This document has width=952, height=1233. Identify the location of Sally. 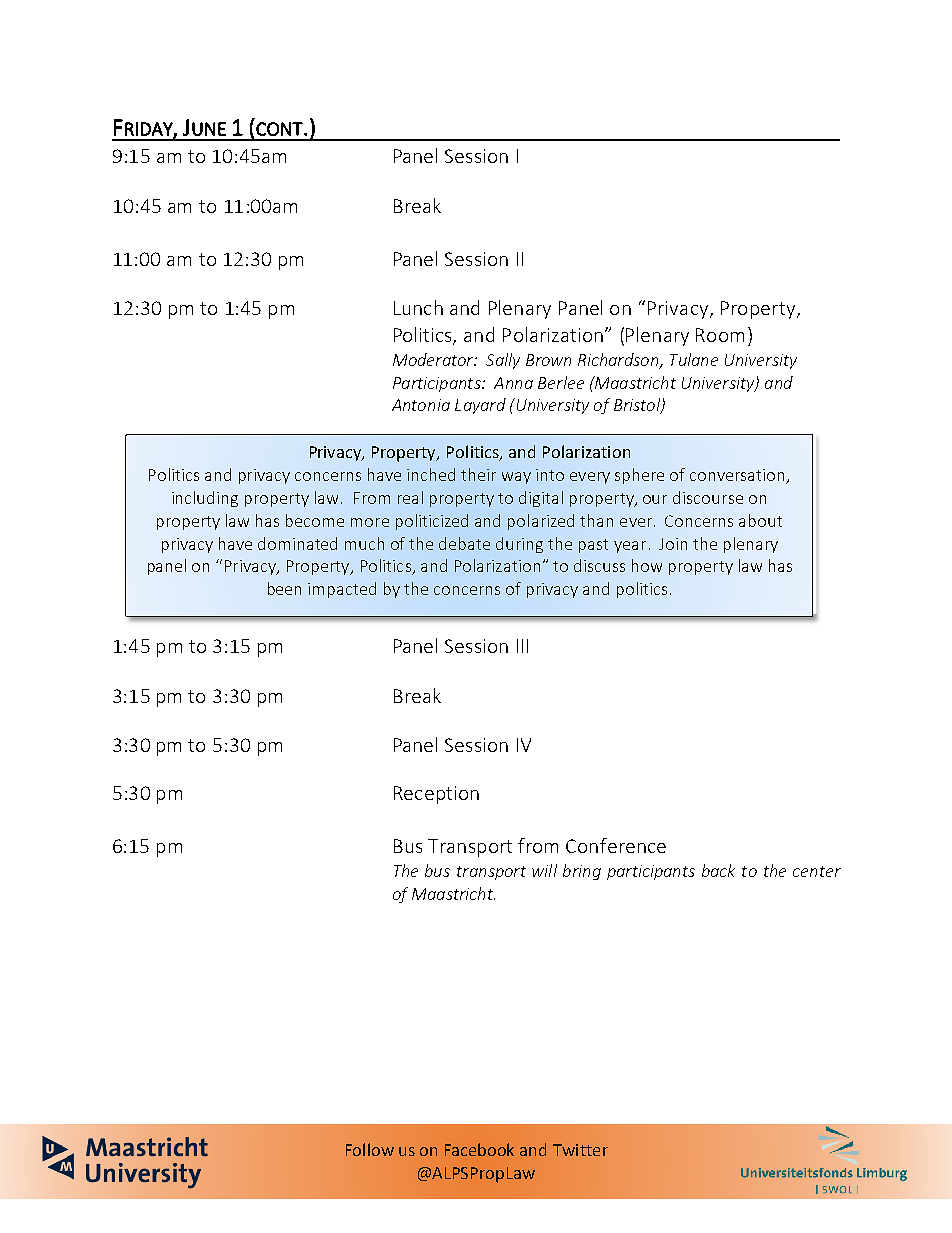
(503, 361).
